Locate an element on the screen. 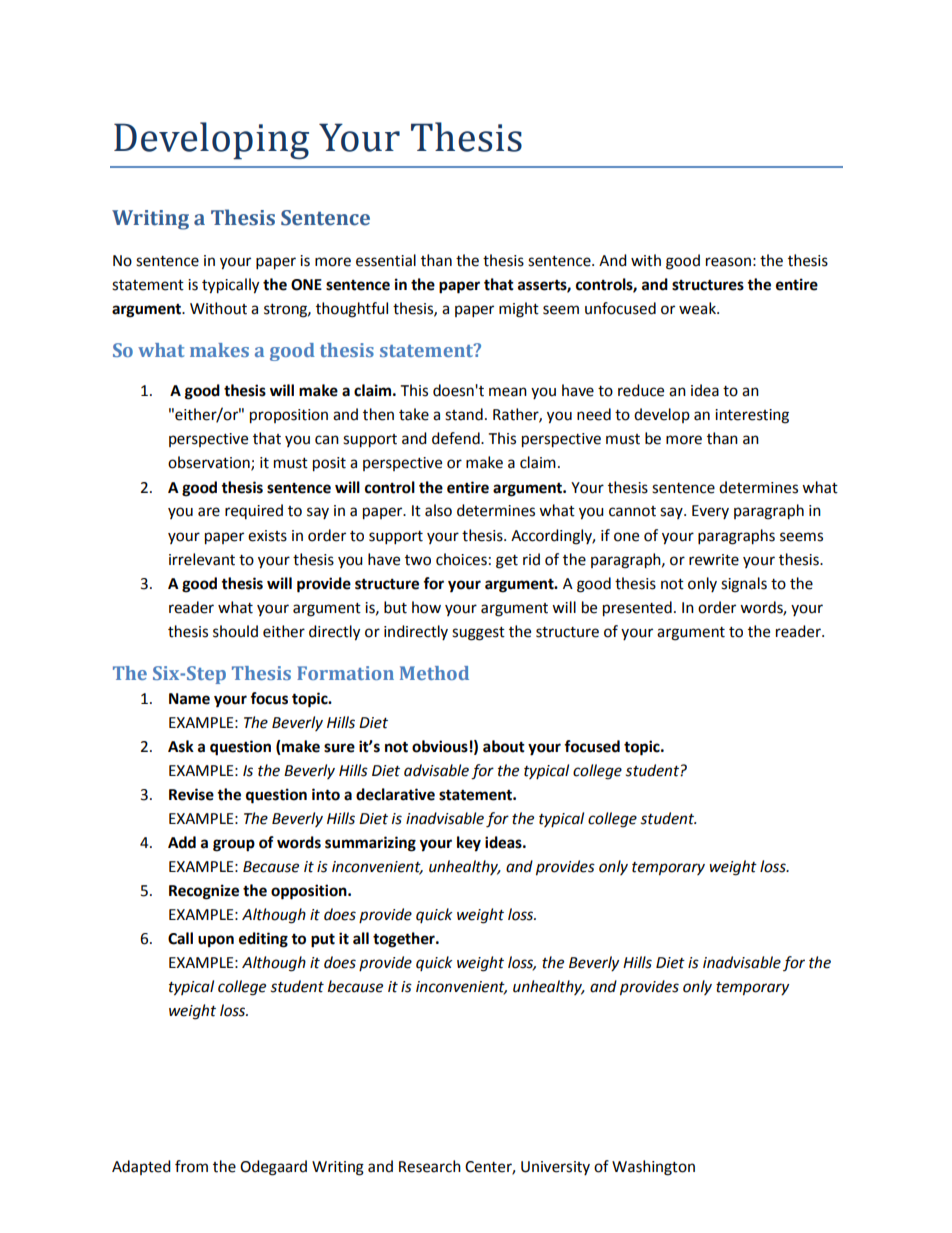  from is located at coordinates (191, 1166).
